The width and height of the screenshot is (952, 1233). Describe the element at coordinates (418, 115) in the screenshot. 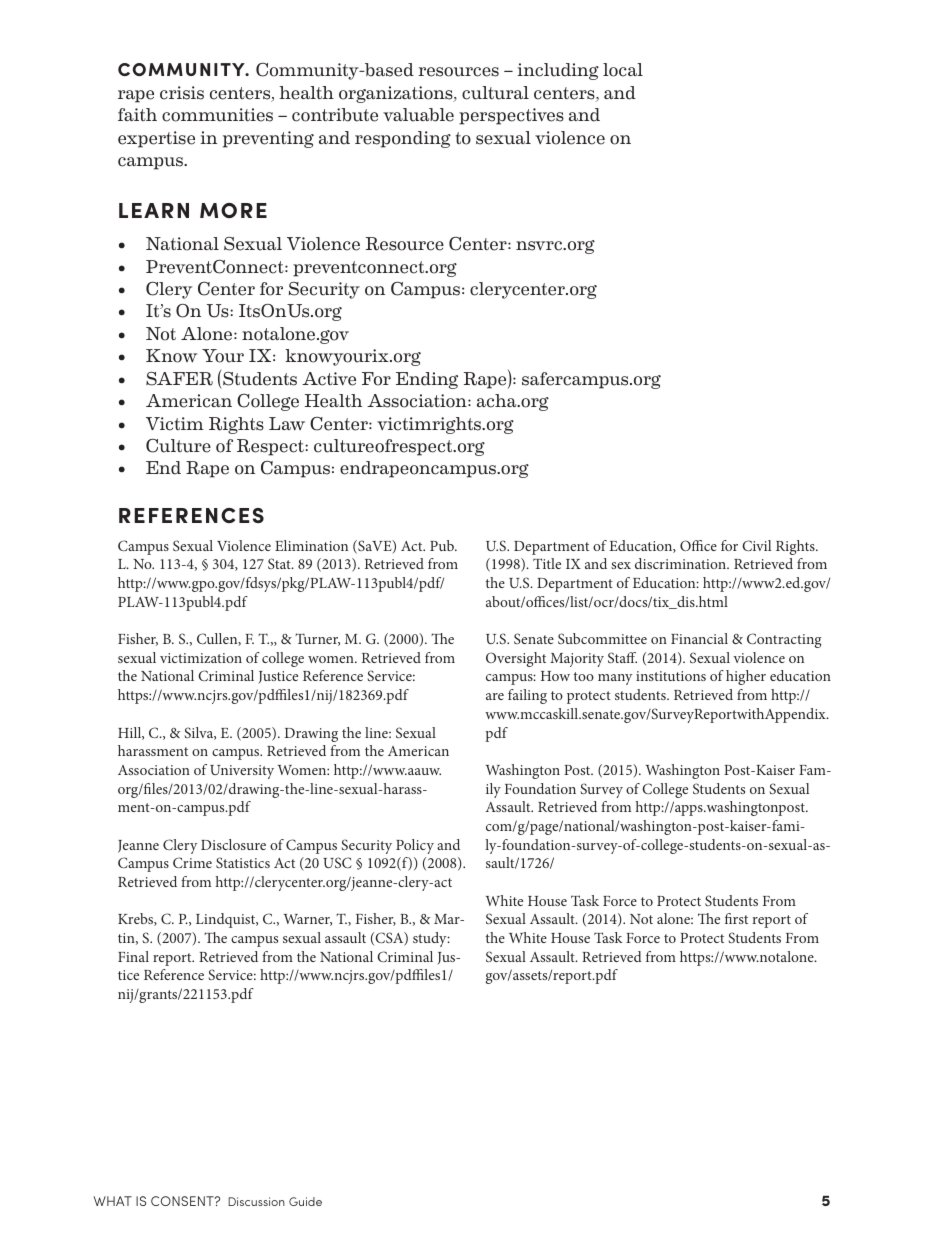

I see `valuable` at that location.
